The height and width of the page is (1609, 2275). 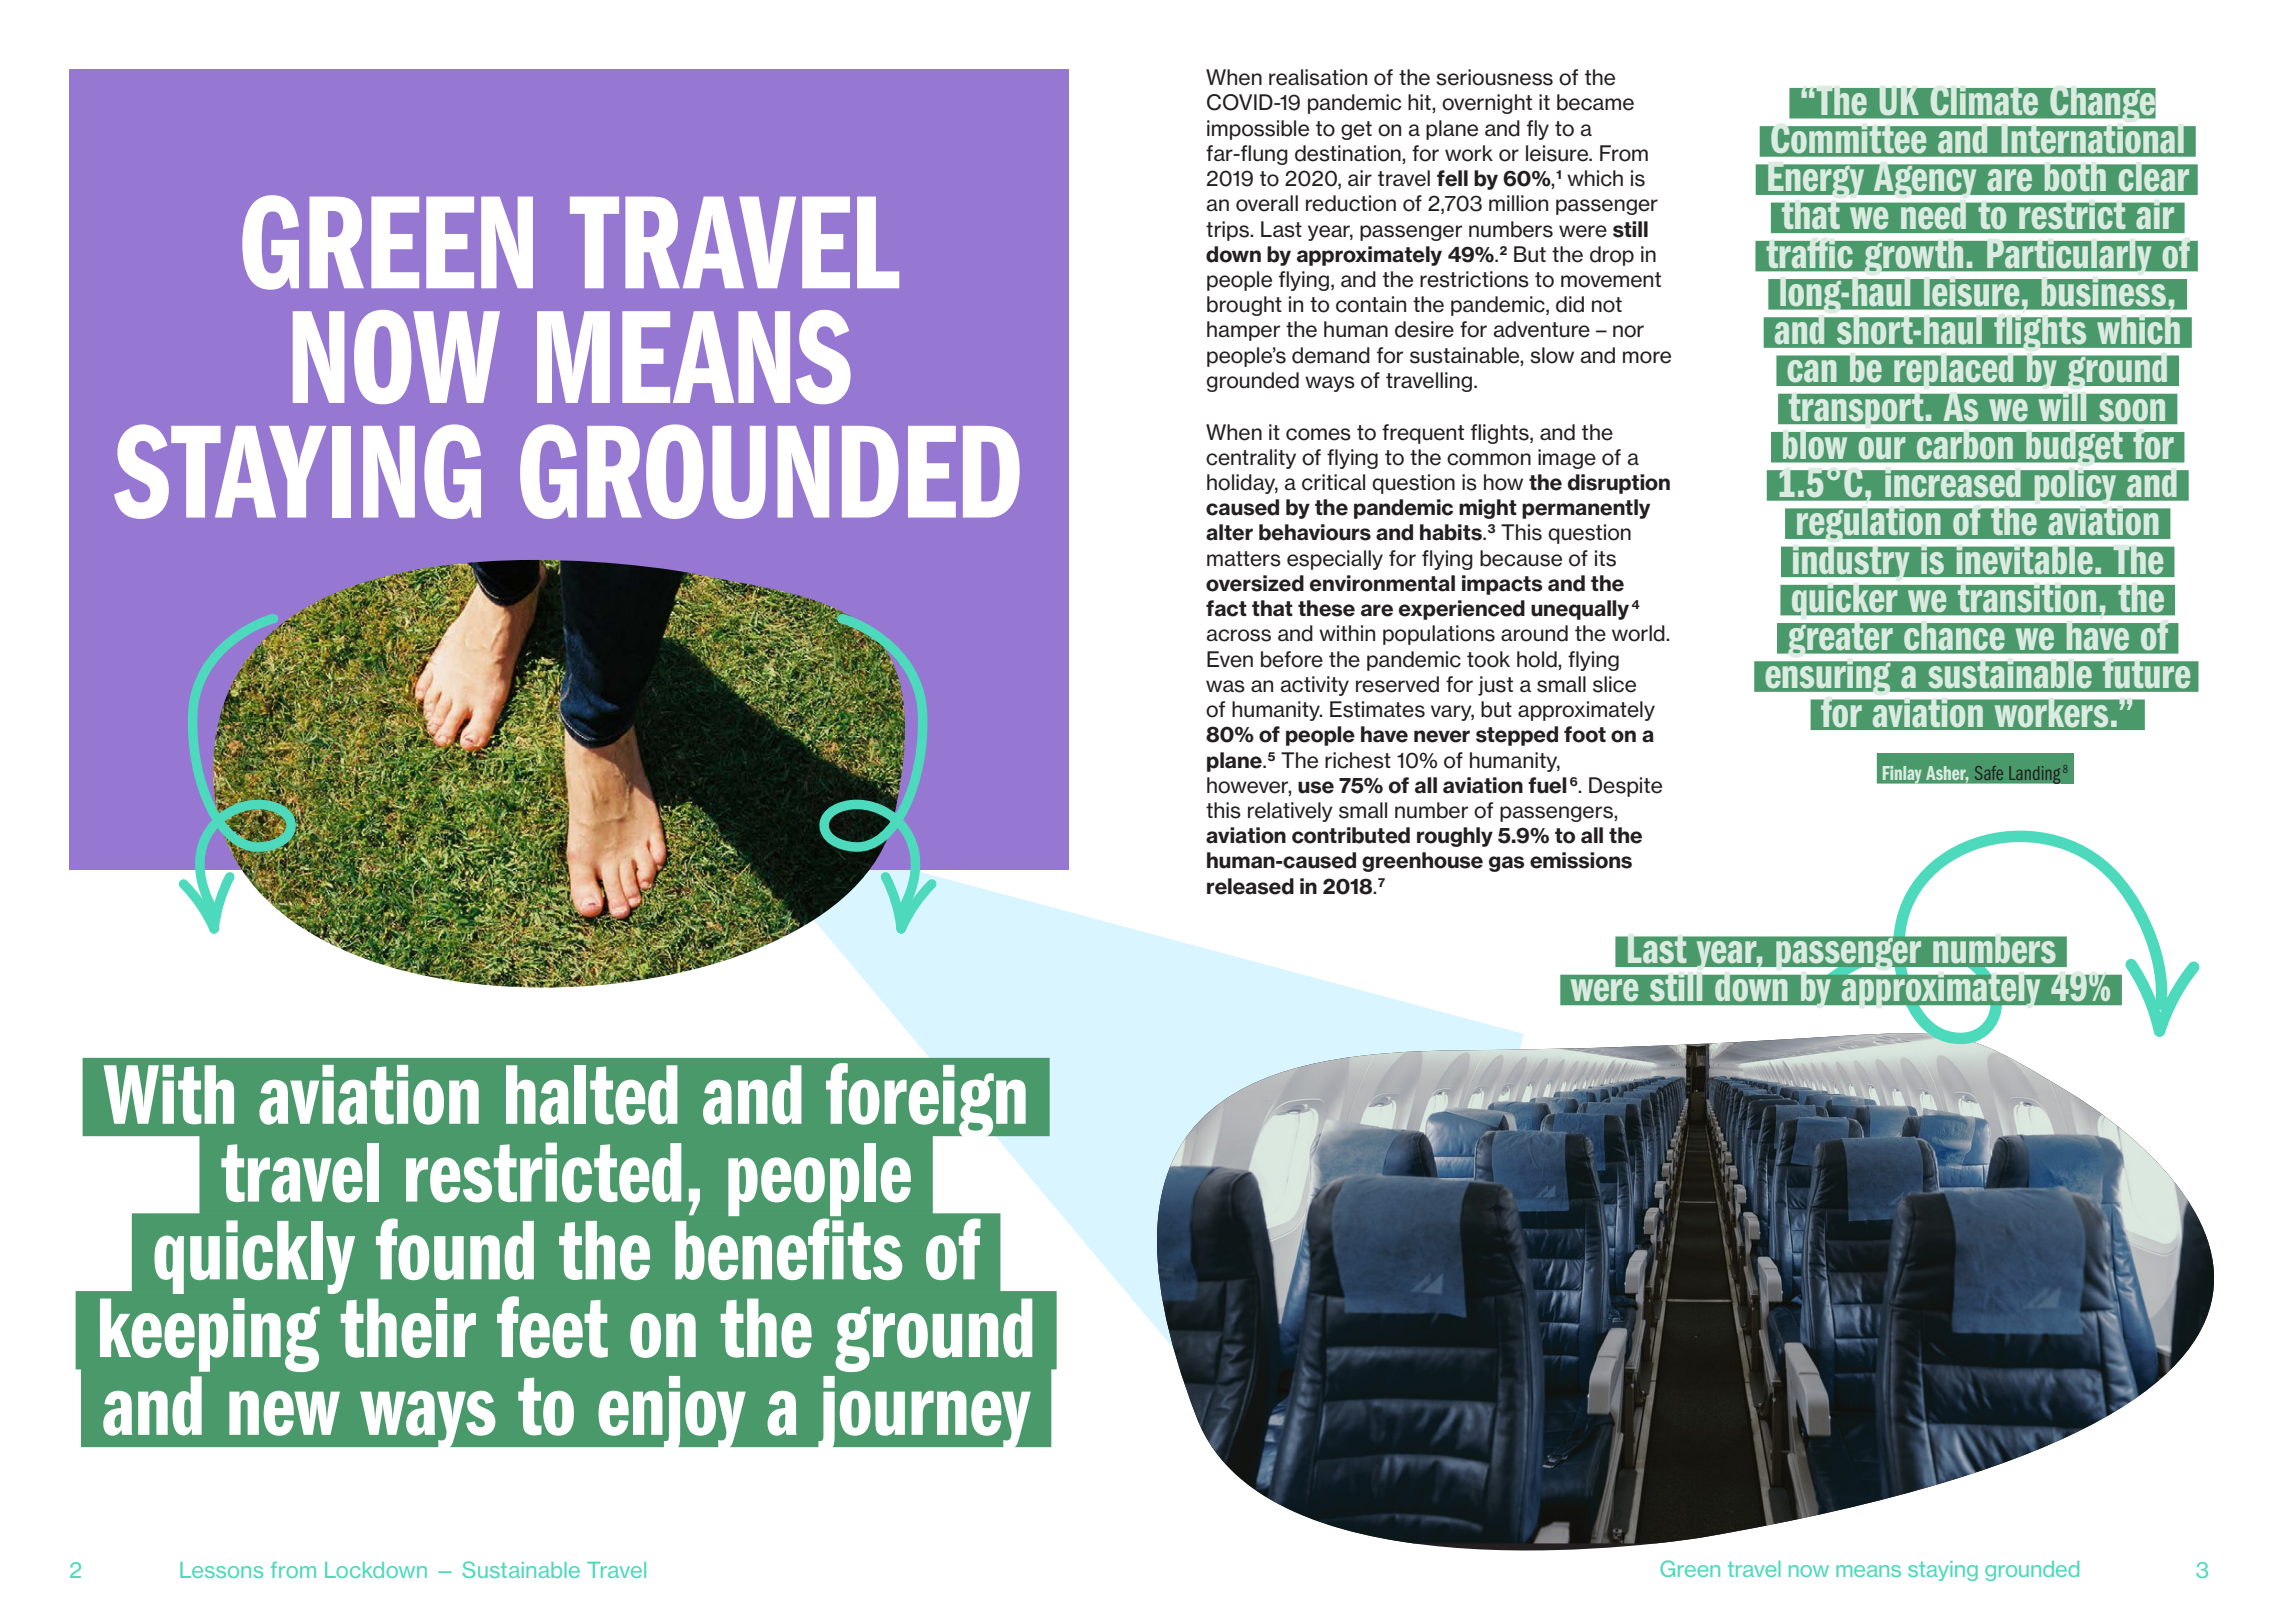 What do you see at coordinates (1255, 583) in the page?
I see `oversized` at bounding box center [1255, 583].
